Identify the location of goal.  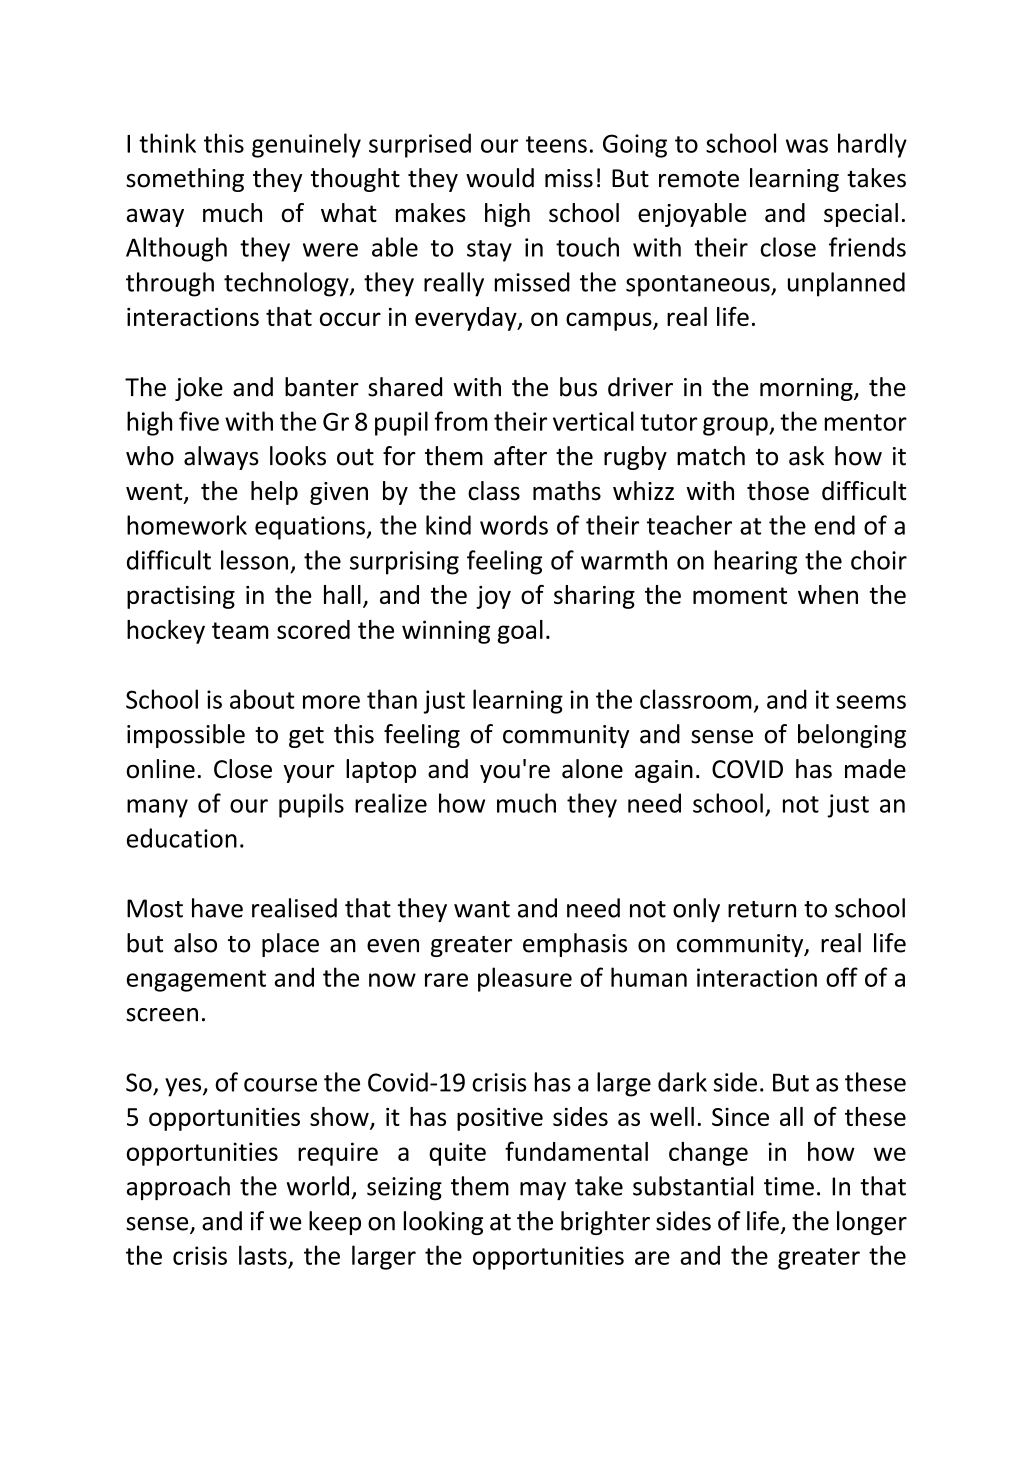
(520, 632).
